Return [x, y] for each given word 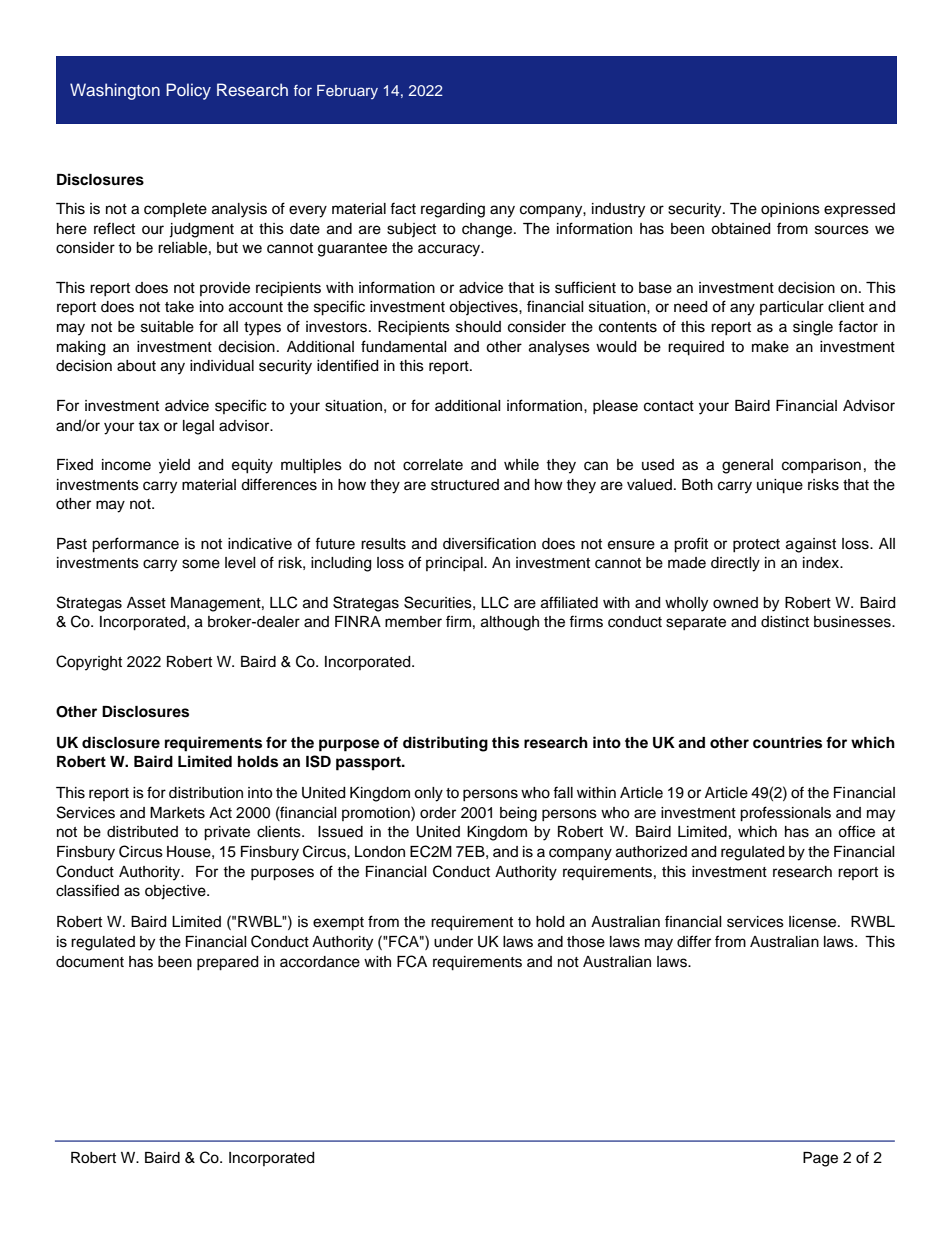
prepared [227, 963]
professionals [785, 814]
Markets [177, 813]
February [347, 92]
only [428, 794]
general [747, 466]
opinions [790, 210]
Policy [188, 91]
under [453, 942]
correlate [433, 465]
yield [174, 466]
